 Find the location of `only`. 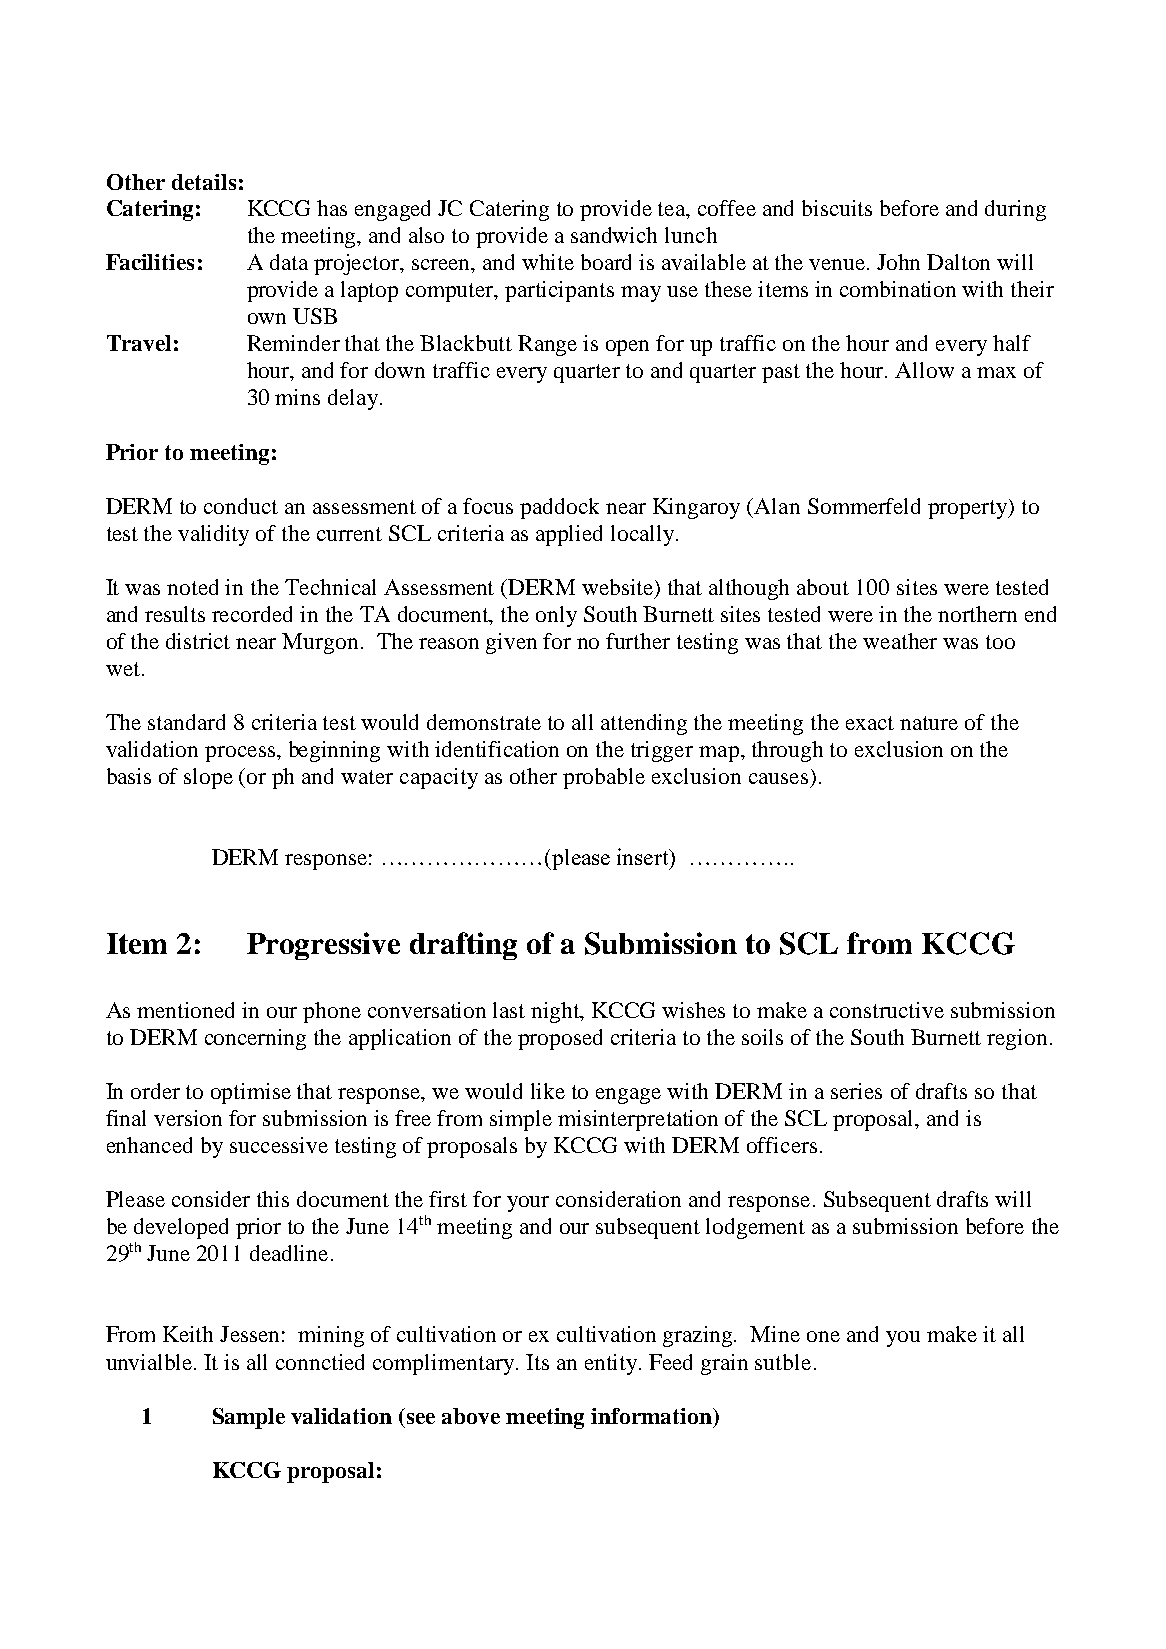

only is located at coordinates (556, 616).
